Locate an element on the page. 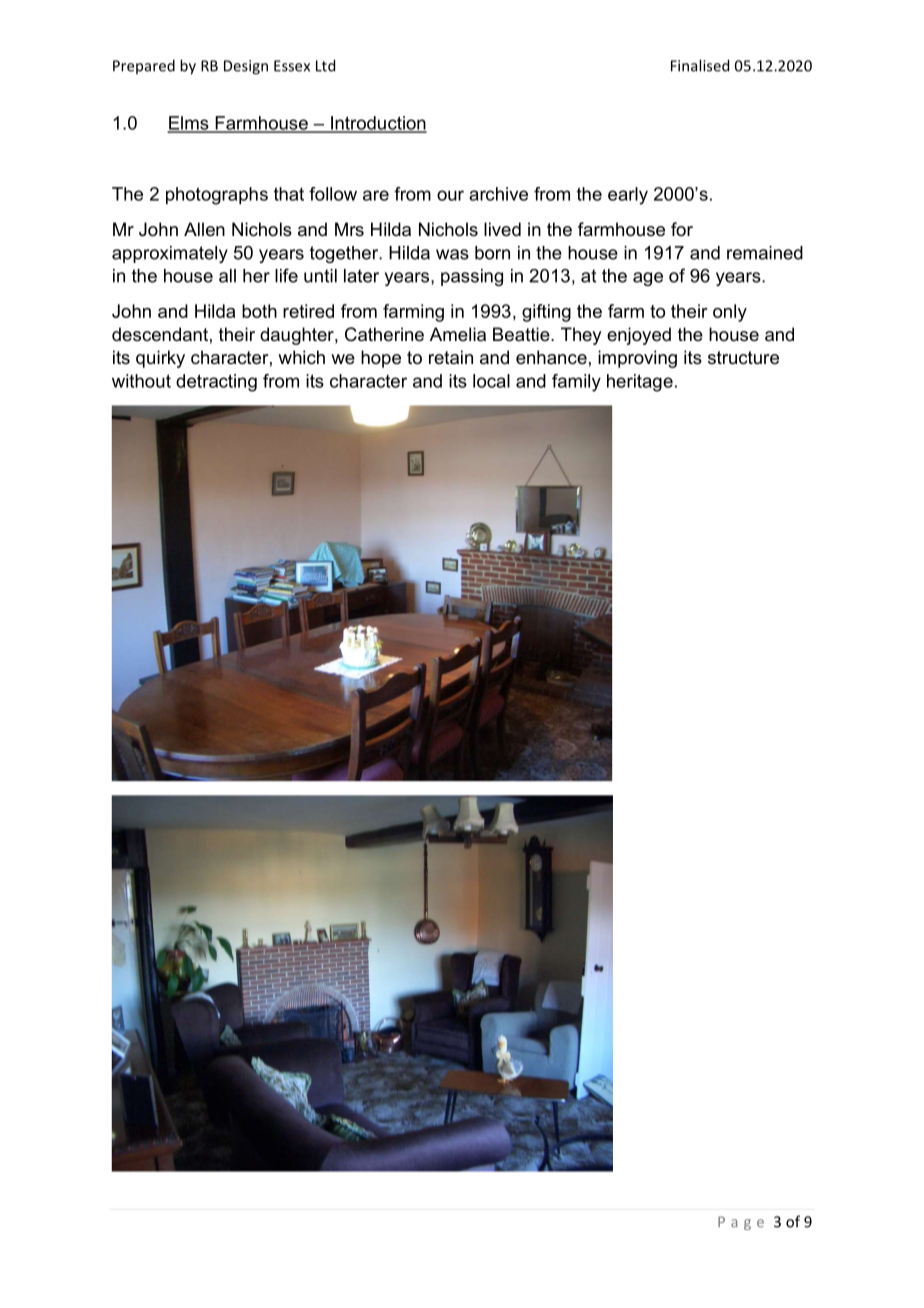 This document has height=1308, width=924. detracting is located at coordinates (216, 383).
